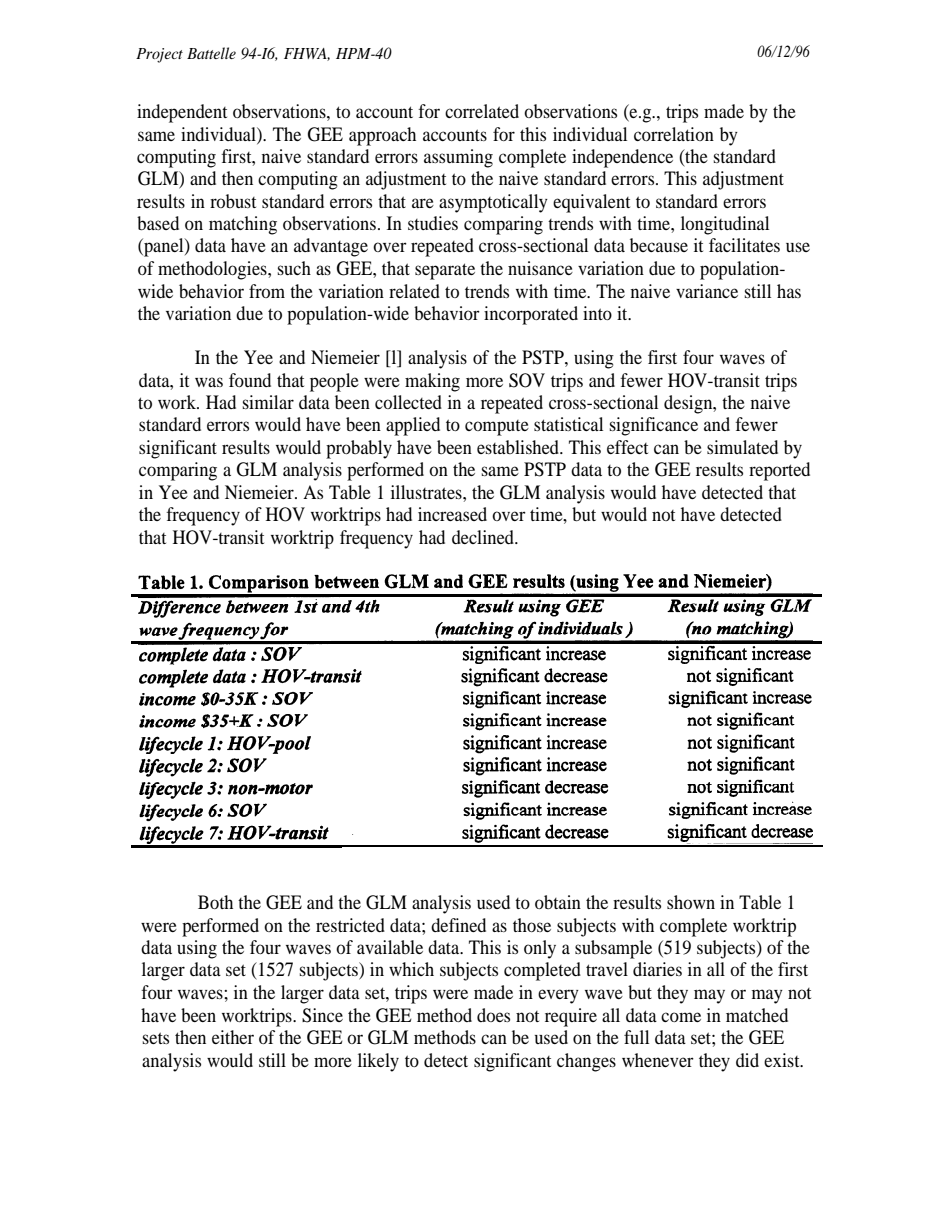 This image has width=952, height=1232. What do you see at coordinates (681, 1017) in the image?
I see `come` at bounding box center [681, 1017].
